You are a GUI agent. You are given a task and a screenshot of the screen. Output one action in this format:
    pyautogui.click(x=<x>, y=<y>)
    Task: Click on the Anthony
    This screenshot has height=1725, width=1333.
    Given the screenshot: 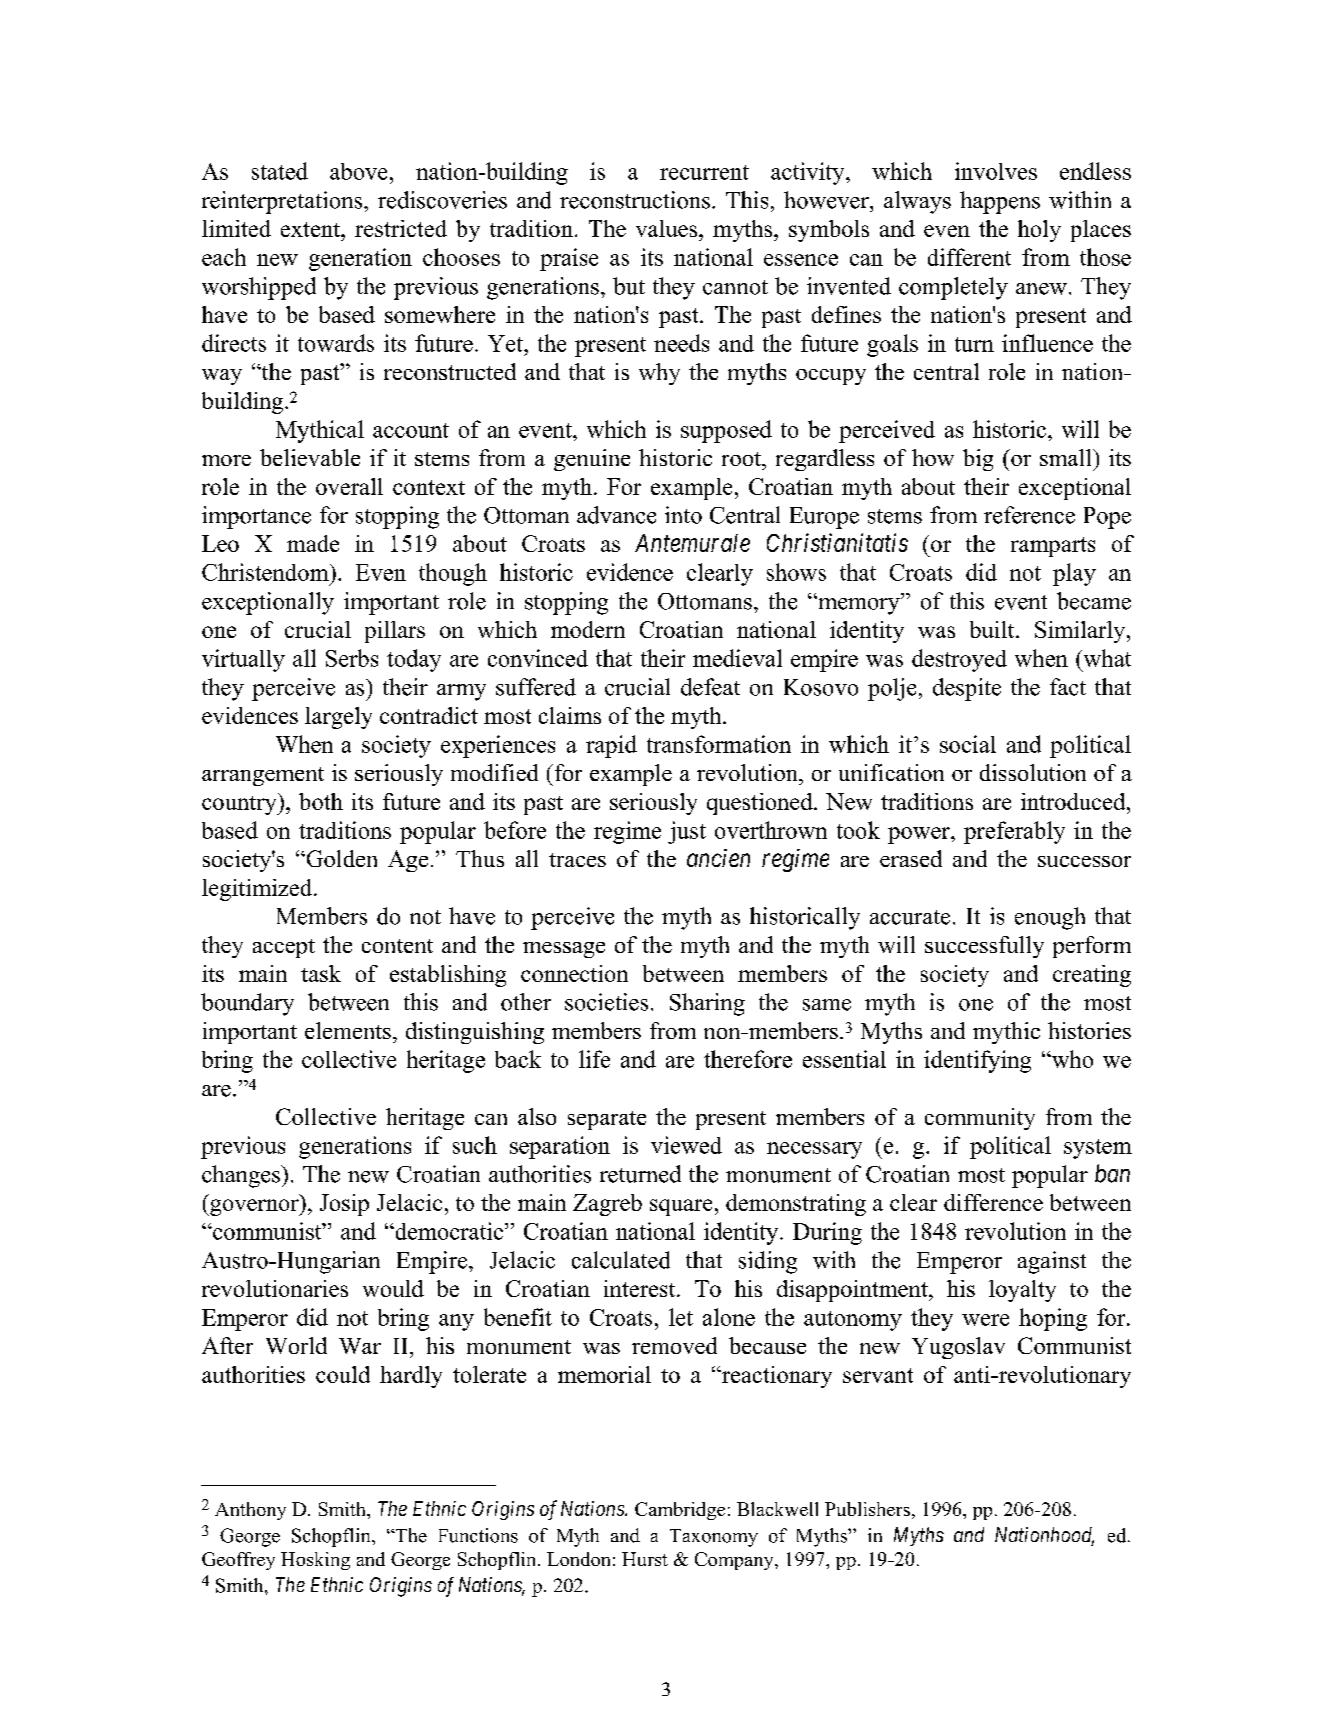 What is the action you would take?
    pyautogui.click(x=250, y=1511)
